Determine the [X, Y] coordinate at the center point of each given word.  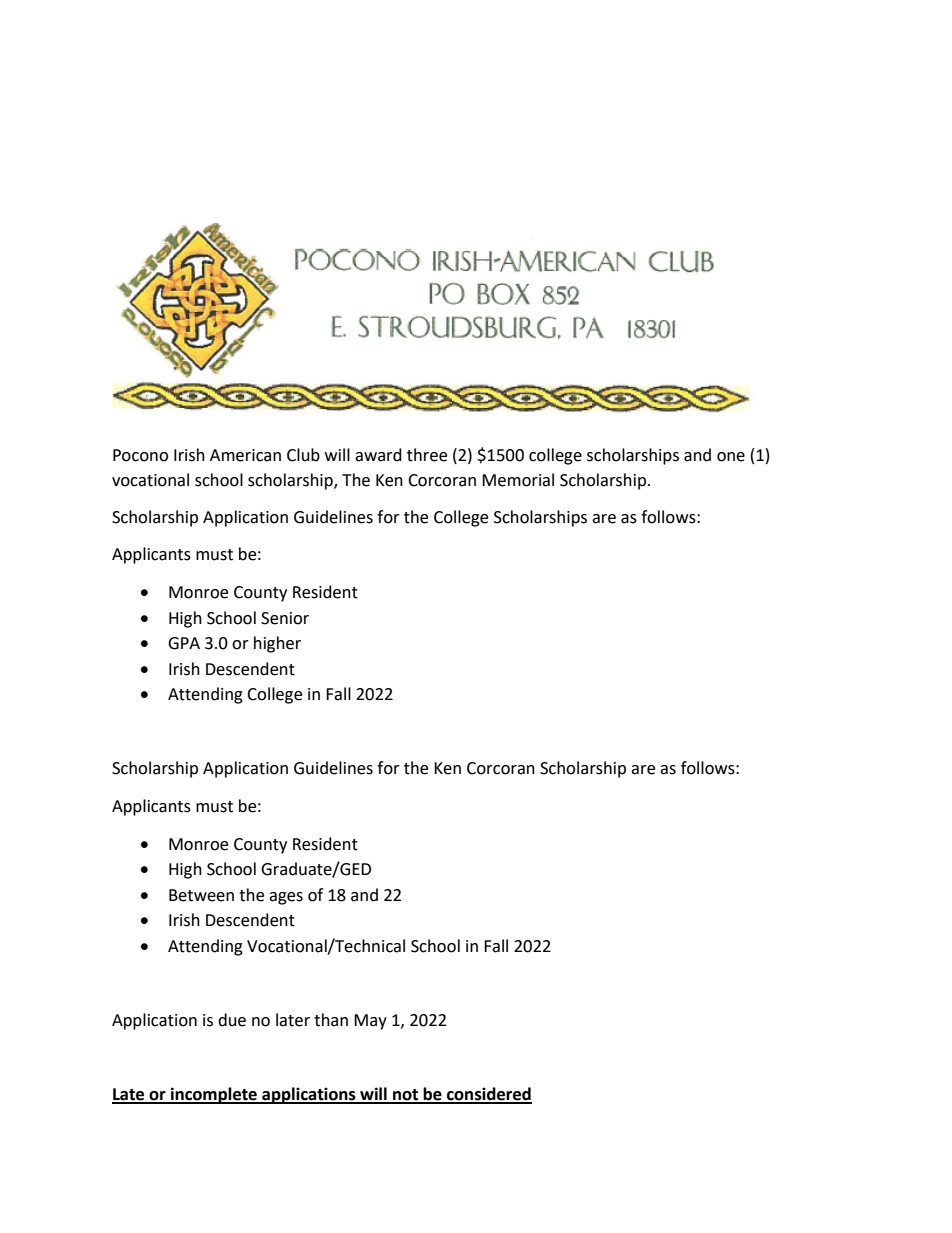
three [427, 455]
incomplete [214, 1095]
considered [488, 1095]
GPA [184, 643]
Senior [285, 618]
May [370, 1022]
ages [286, 898]
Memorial [518, 480]
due [232, 1020]
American [245, 455]
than [331, 1020]
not [406, 1096]
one [731, 457]
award [378, 455]
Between [201, 895]
